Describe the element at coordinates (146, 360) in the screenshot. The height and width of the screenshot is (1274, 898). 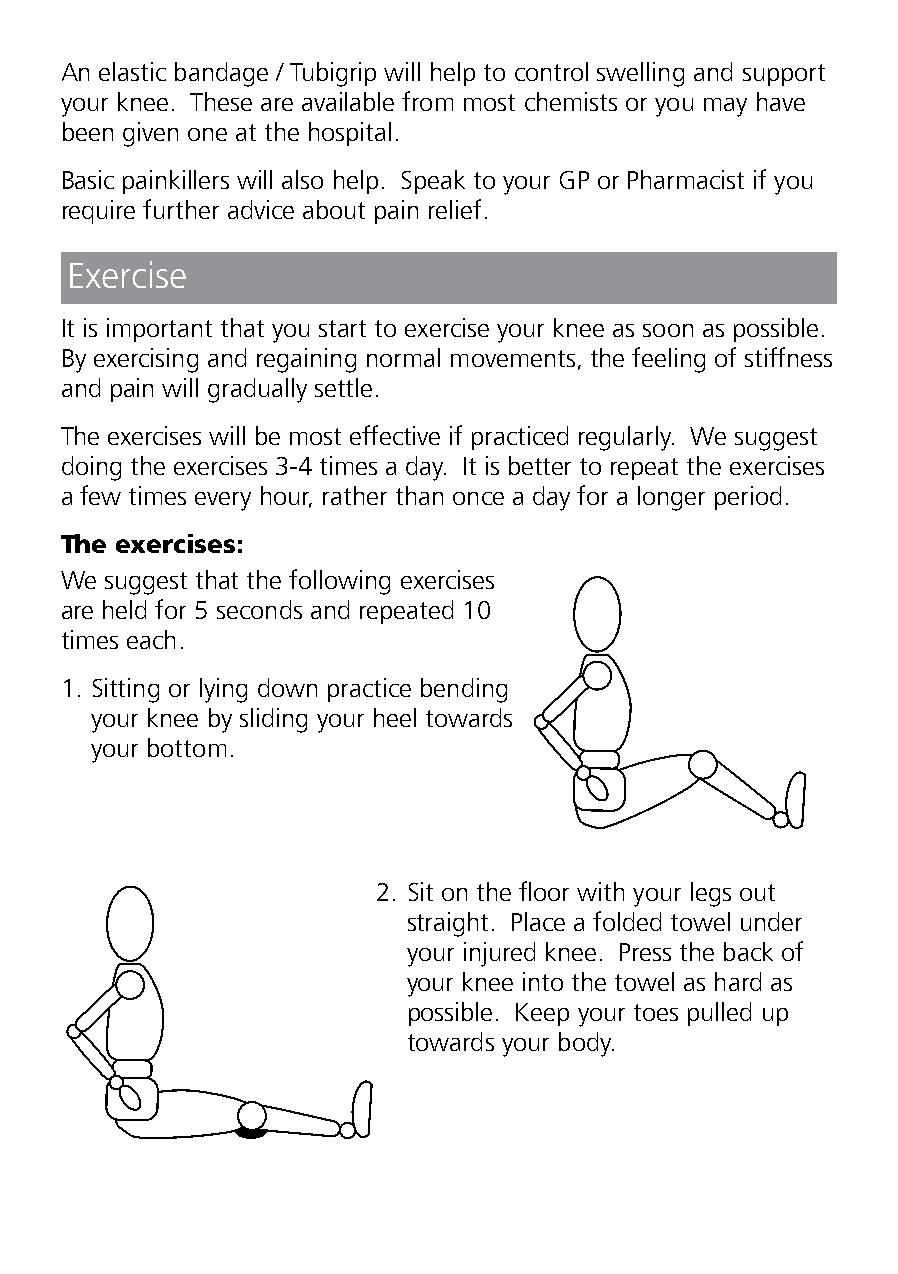
I see `exercising` at that location.
